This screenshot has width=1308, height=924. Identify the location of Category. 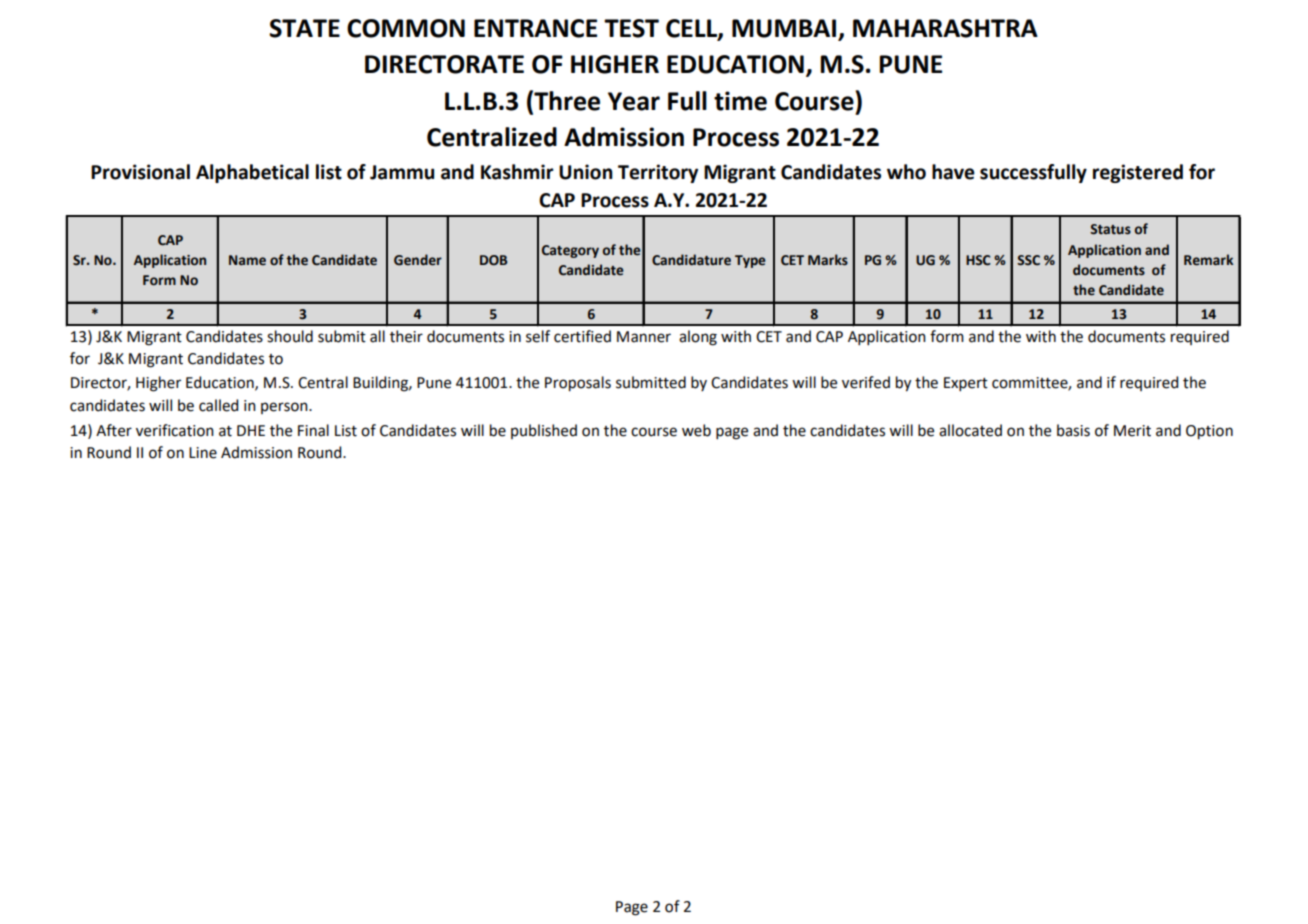
(570, 251).
